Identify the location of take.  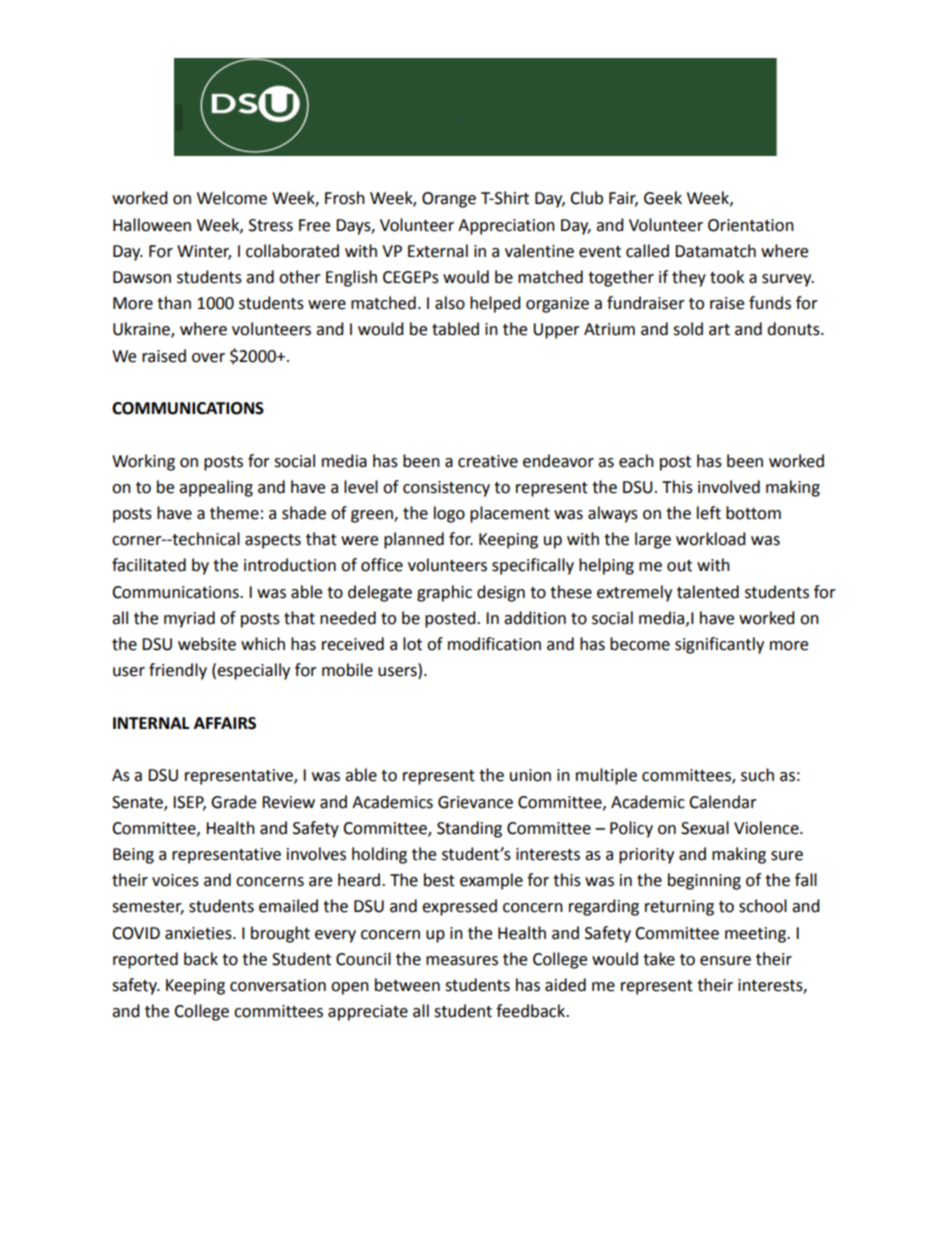
(659, 959).
